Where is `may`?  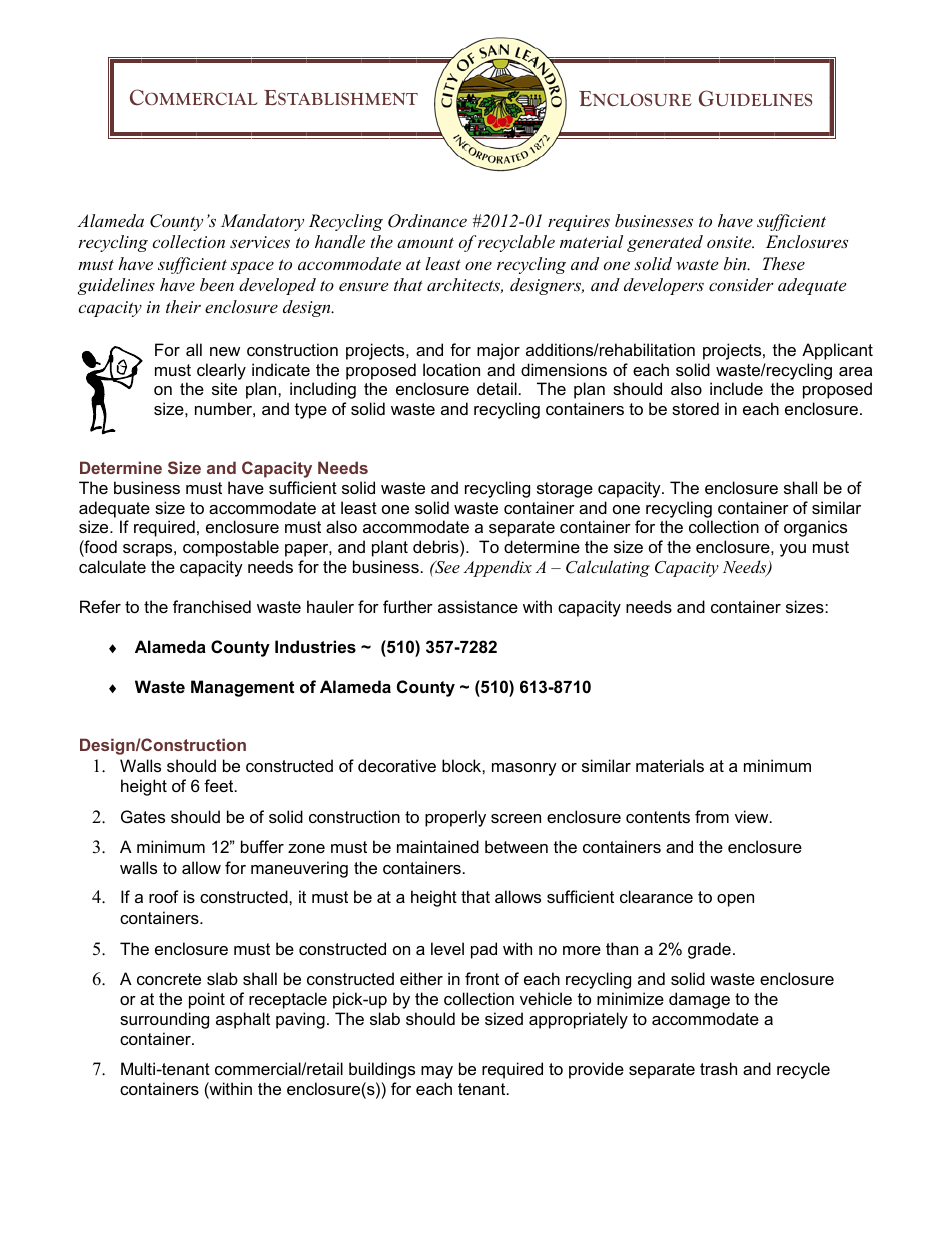 may is located at coordinates (437, 1072).
